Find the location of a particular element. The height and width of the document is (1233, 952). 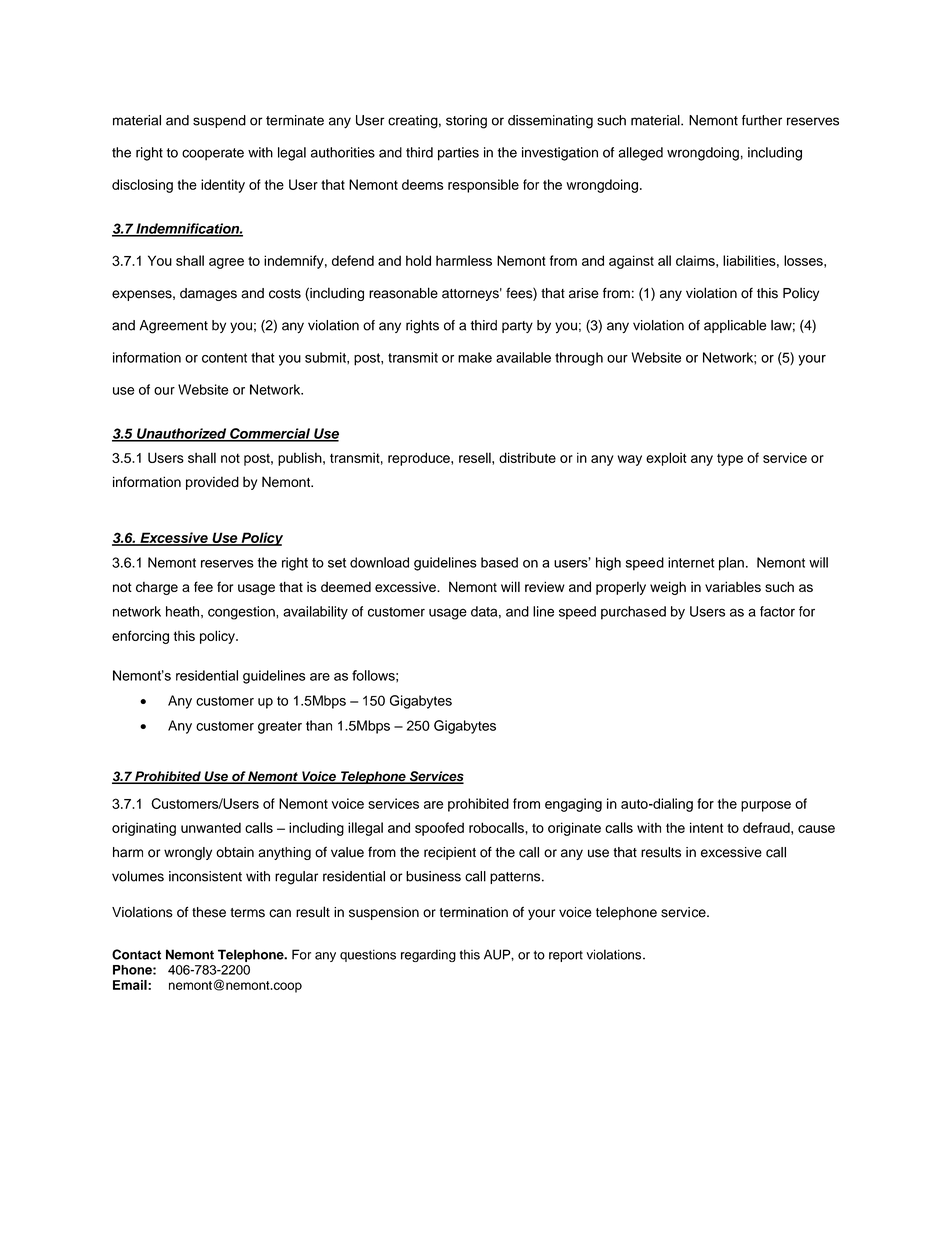

these is located at coordinates (209, 912).
